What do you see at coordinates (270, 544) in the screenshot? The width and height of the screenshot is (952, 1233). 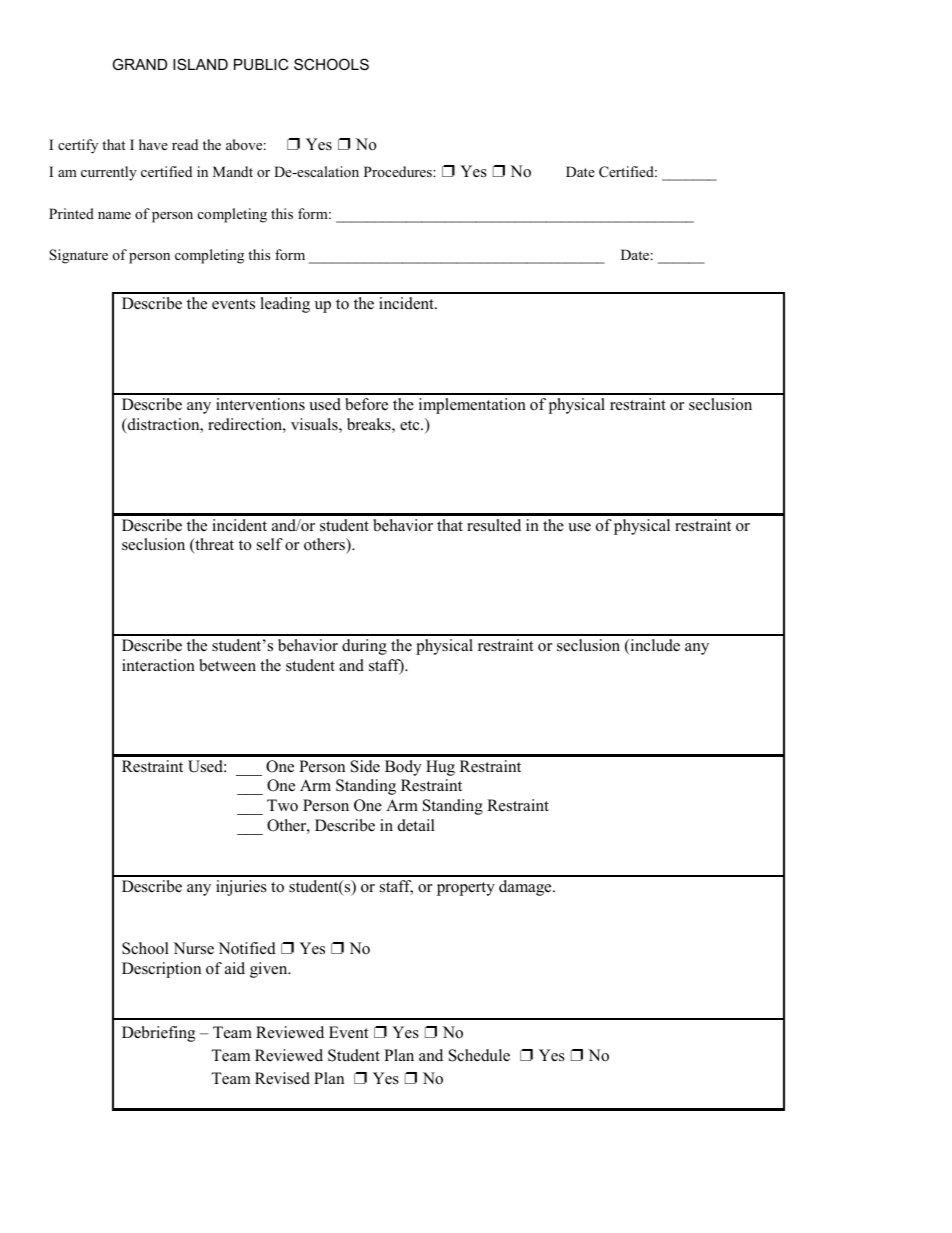 I see `self` at bounding box center [270, 544].
